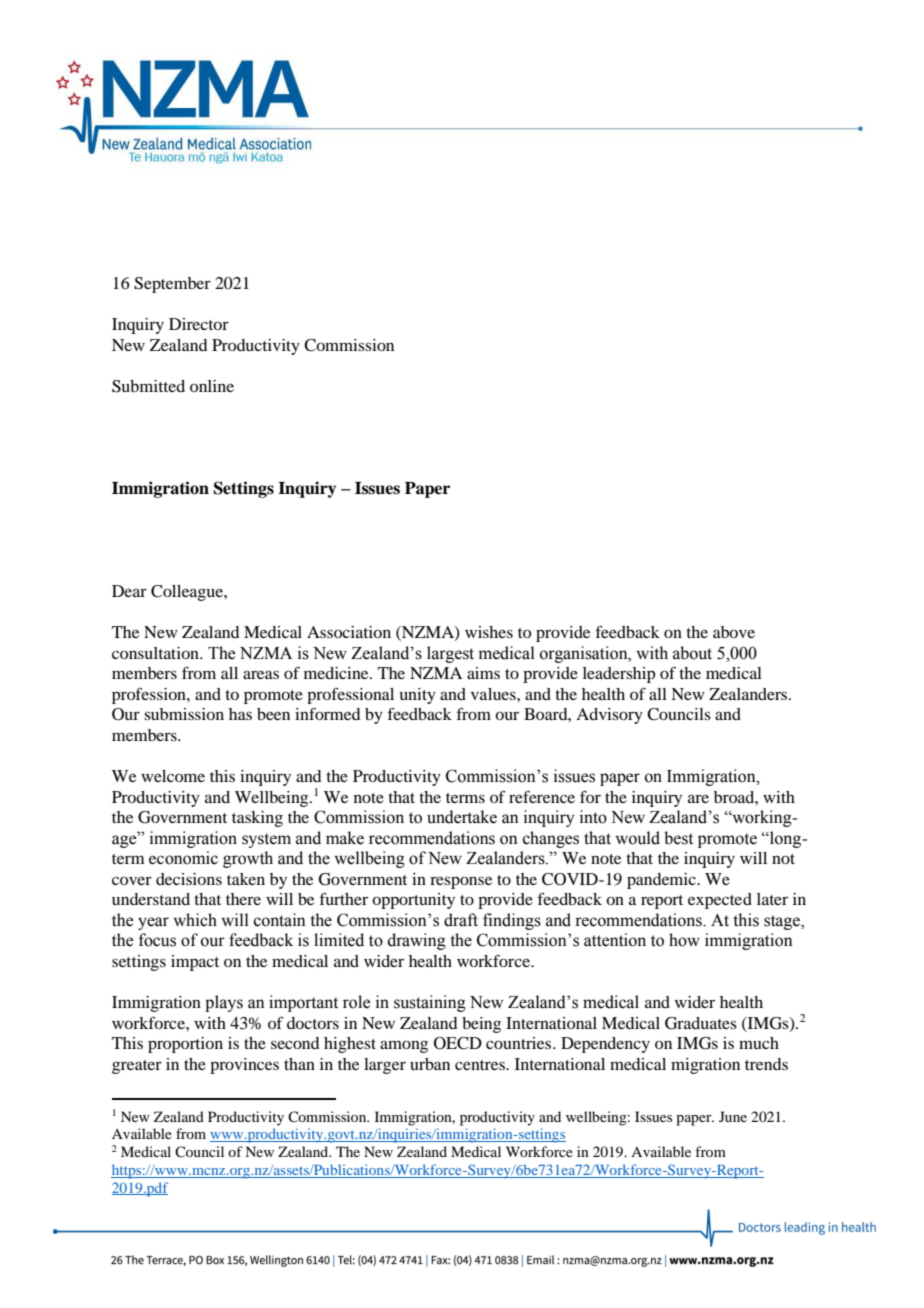 This screenshot has height=1308, width=924. What do you see at coordinates (494, 694) in the screenshot?
I see `values` at bounding box center [494, 694].
